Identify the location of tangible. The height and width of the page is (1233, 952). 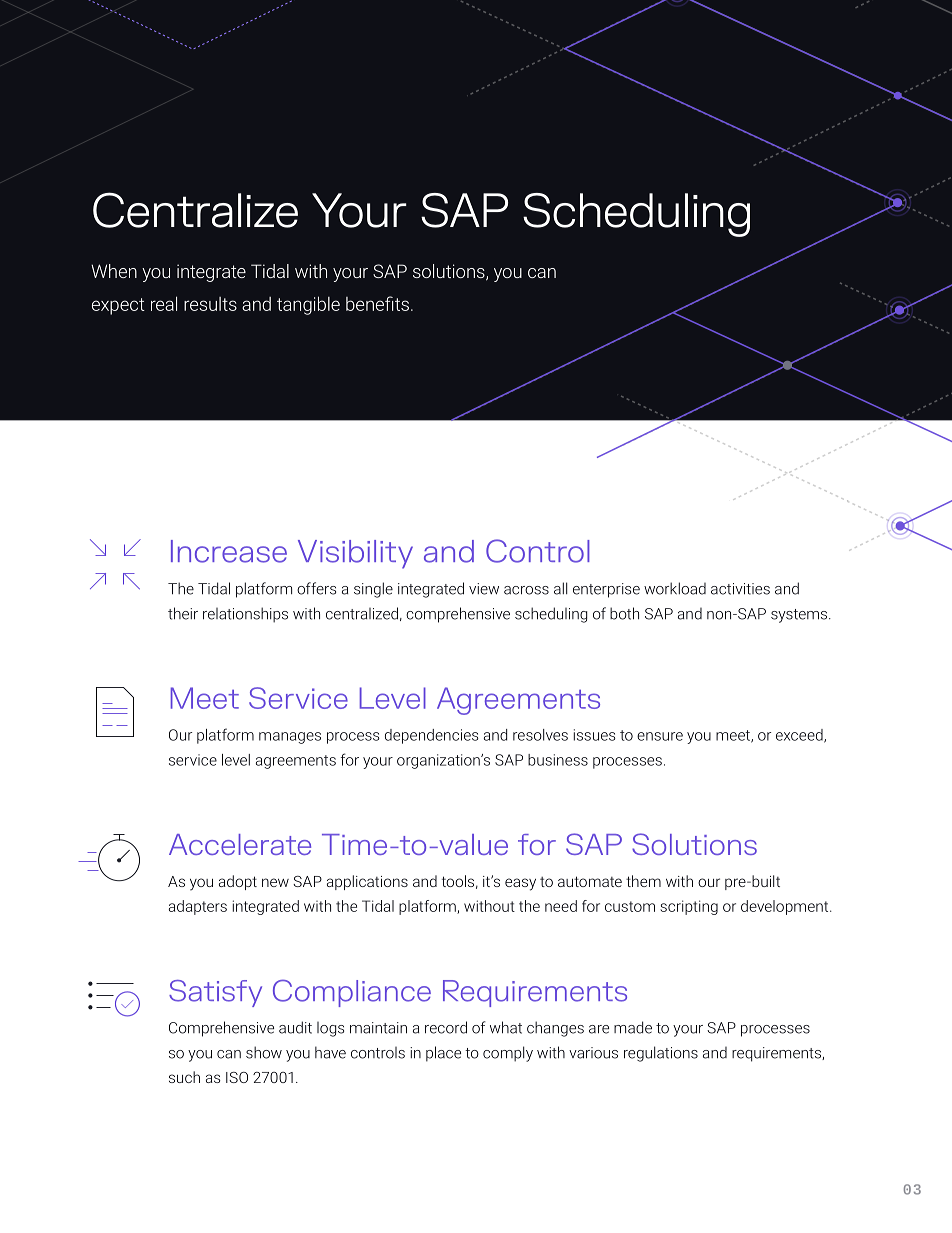
(308, 305).
